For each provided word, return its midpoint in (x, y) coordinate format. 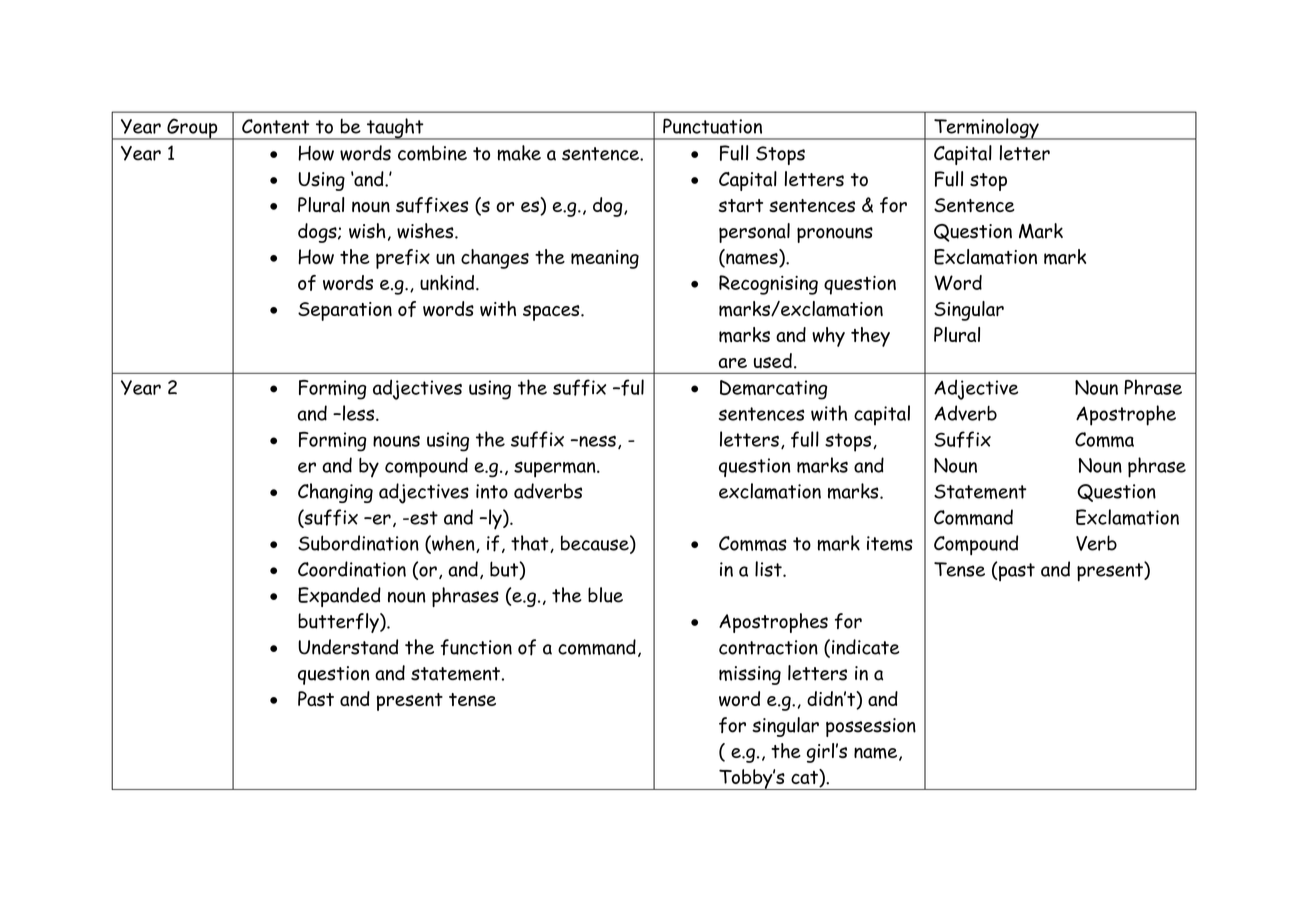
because (596, 544)
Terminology (986, 129)
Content (275, 126)
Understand (348, 647)
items (890, 543)
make (519, 153)
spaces (552, 313)
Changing (335, 493)
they (870, 337)
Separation (345, 311)
